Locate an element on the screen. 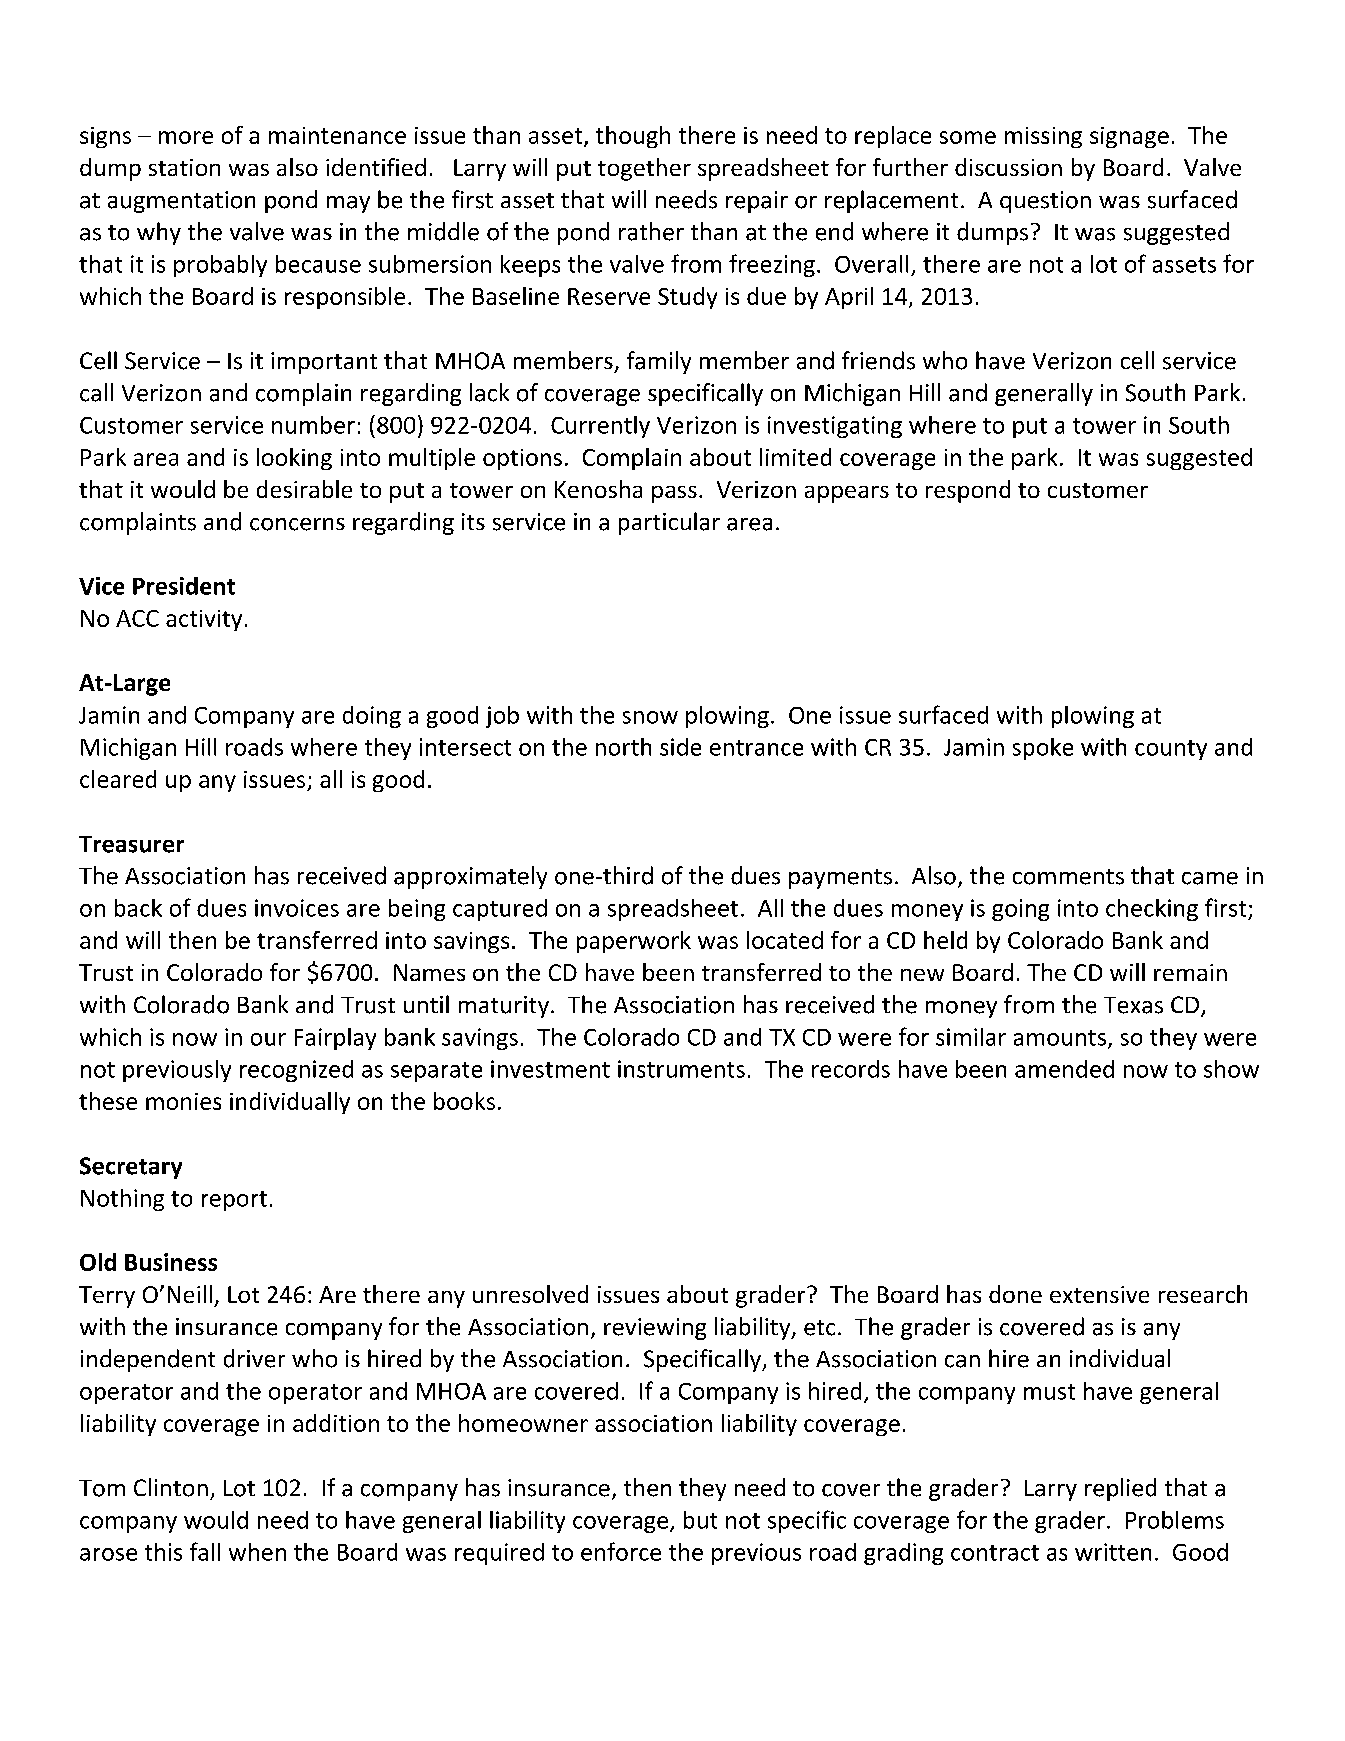 This screenshot has height=1741, width=1345. paperwork is located at coordinates (634, 942).
